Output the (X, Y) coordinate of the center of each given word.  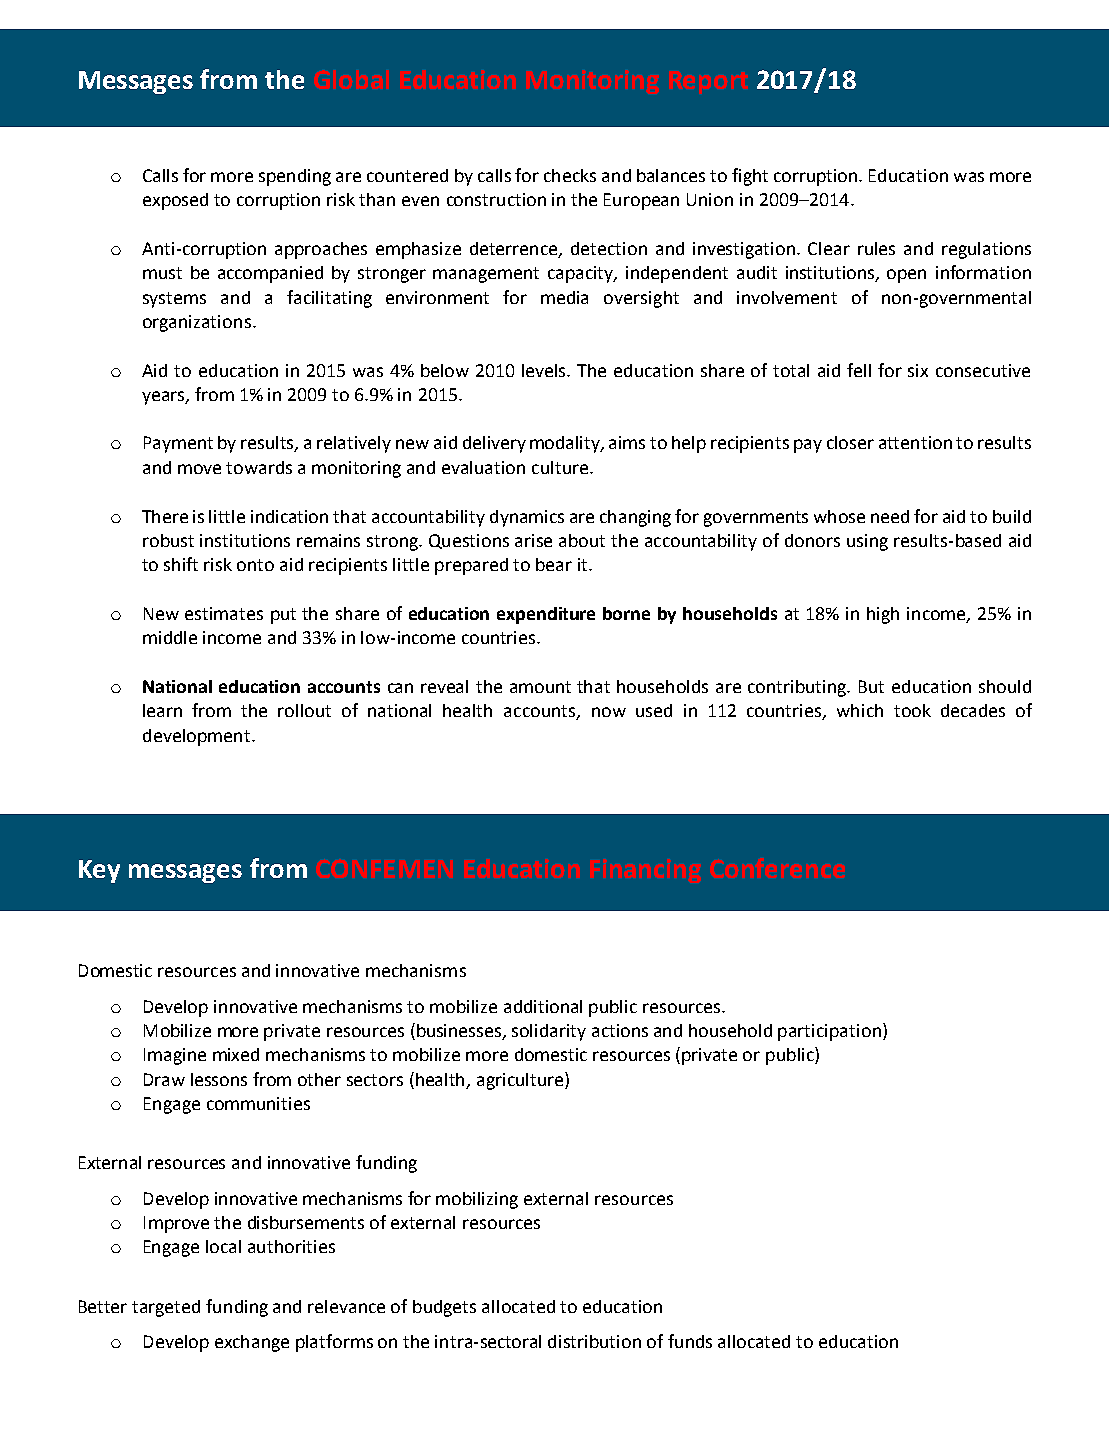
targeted (166, 1308)
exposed (175, 201)
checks (570, 175)
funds (690, 1341)
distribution (594, 1341)
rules (876, 248)
